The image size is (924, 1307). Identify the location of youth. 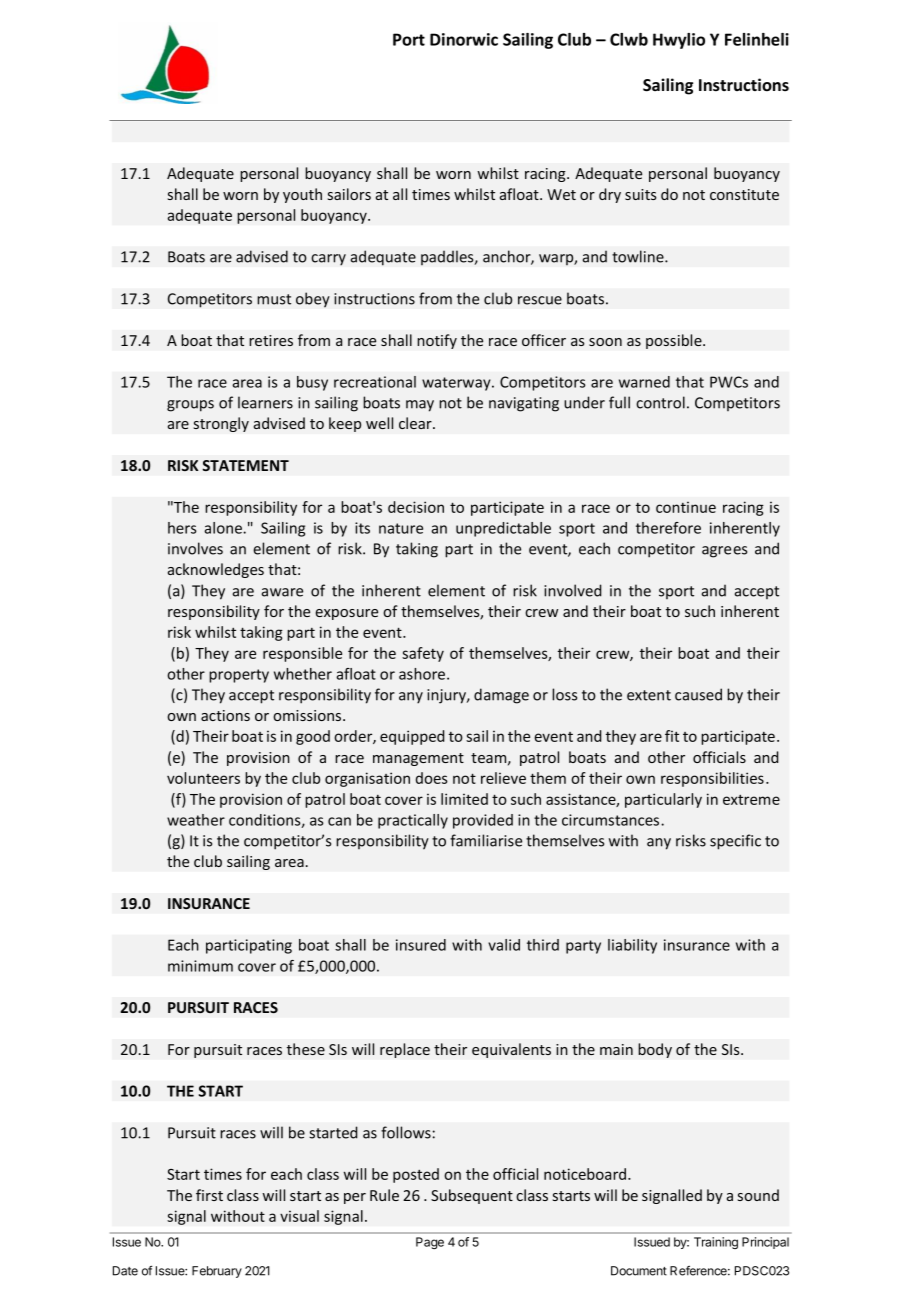
(302, 195).
